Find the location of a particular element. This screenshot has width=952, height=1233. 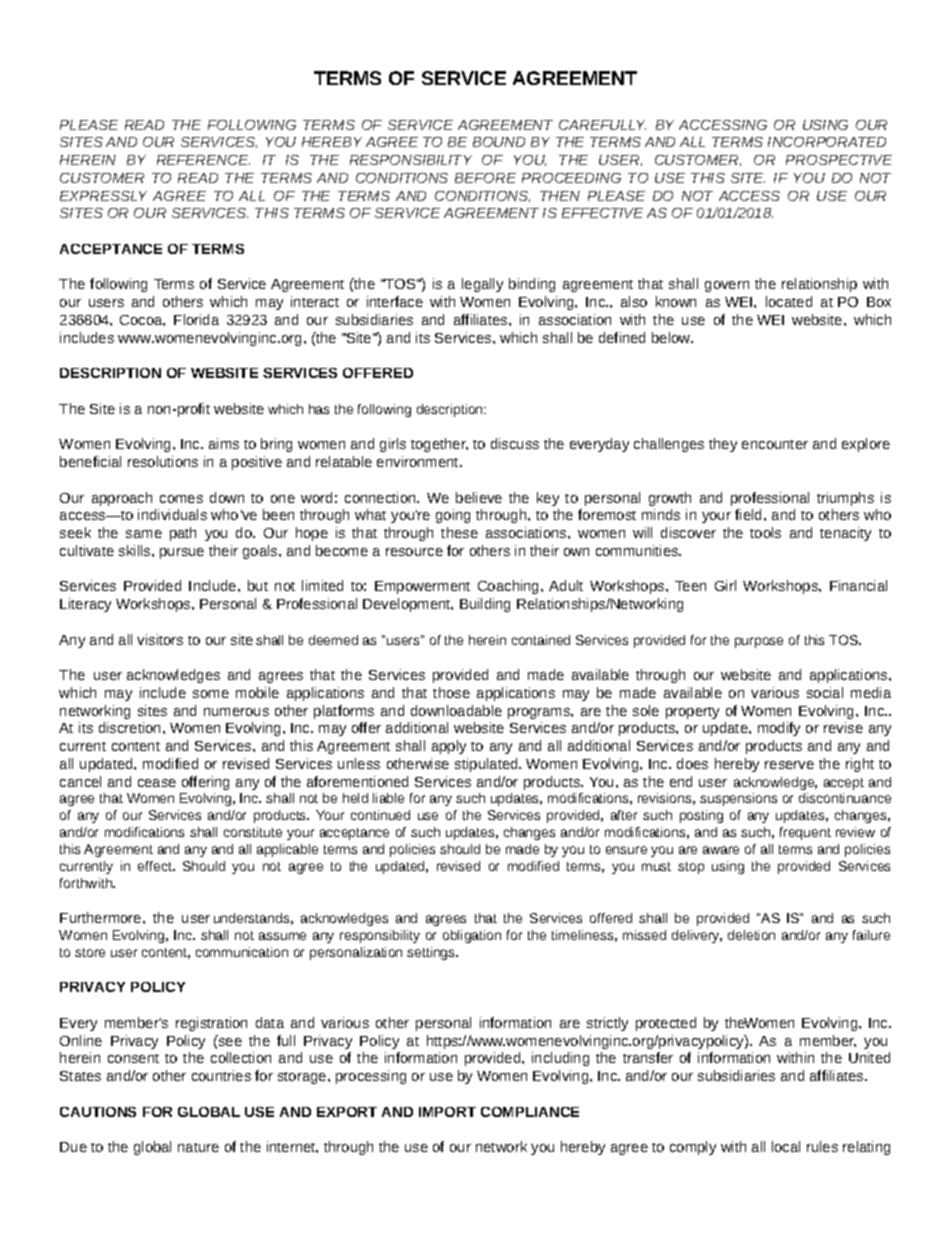

visitors is located at coordinates (160, 639).
